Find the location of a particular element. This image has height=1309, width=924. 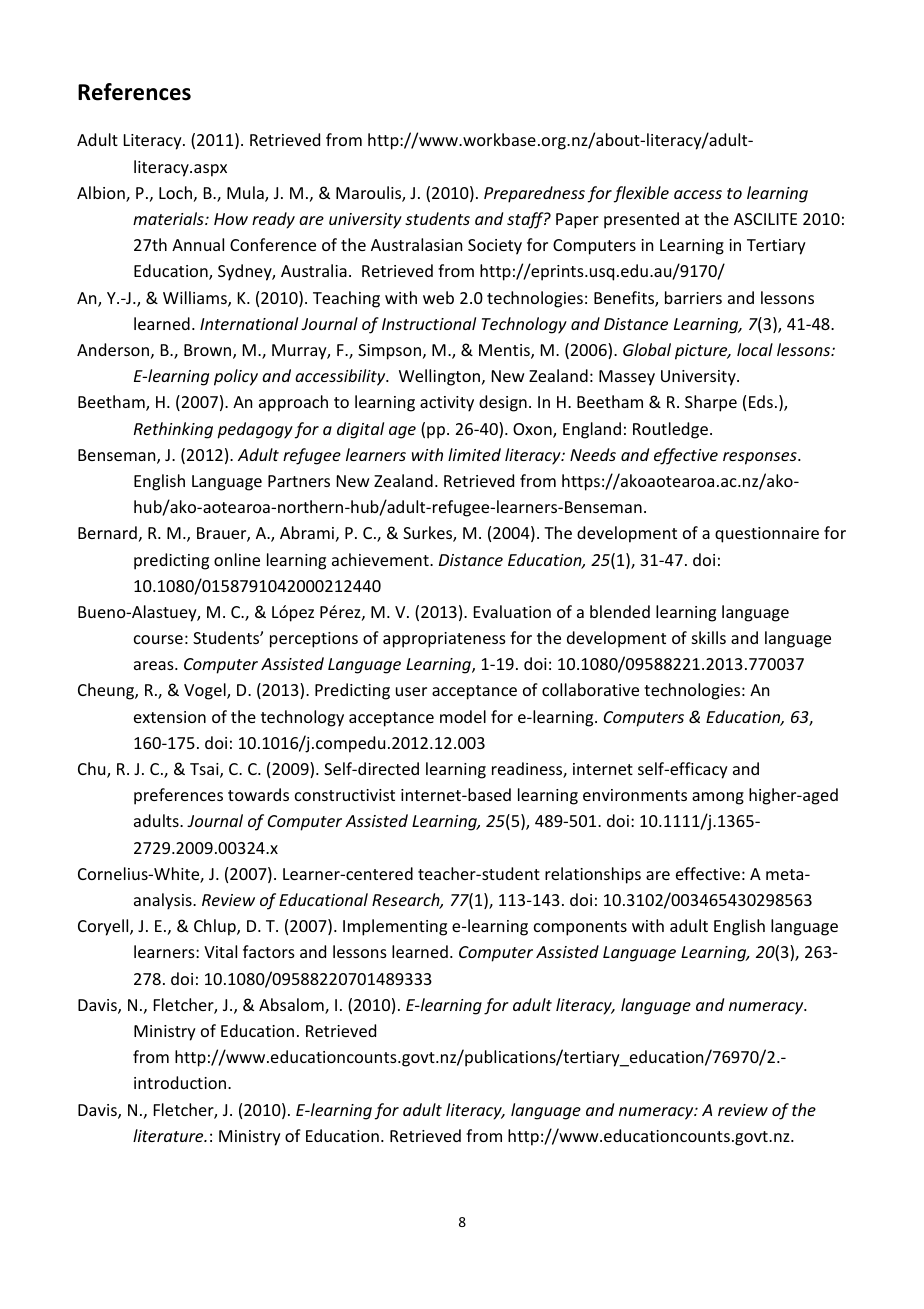

presented is located at coordinates (641, 220).
